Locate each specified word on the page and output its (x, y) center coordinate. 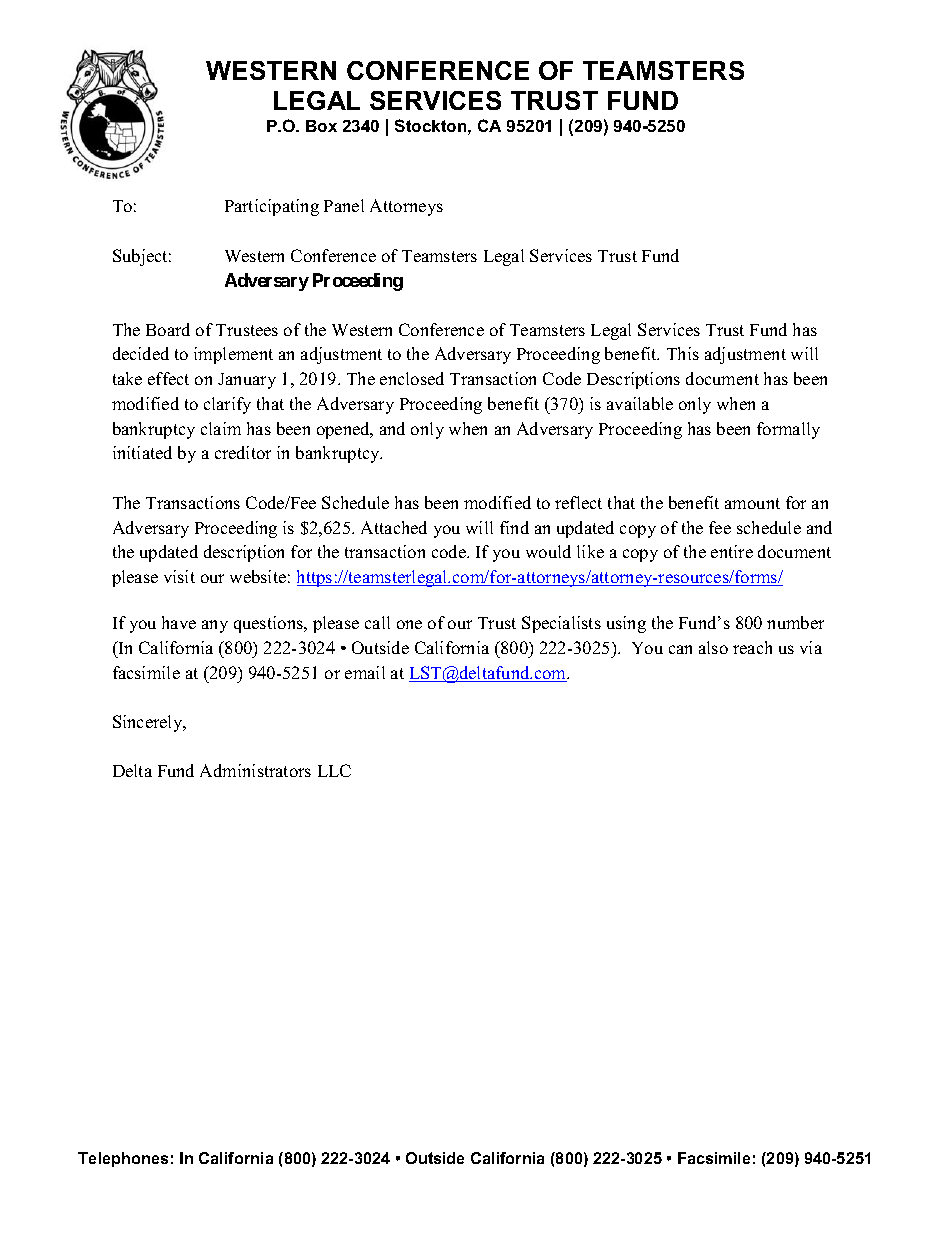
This (683, 353)
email (365, 672)
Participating (272, 207)
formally (788, 430)
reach (752, 647)
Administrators (255, 770)
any (215, 626)
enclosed (412, 378)
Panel (344, 205)
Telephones (123, 1159)
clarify (227, 405)
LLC (334, 770)
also (713, 647)
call (377, 622)
